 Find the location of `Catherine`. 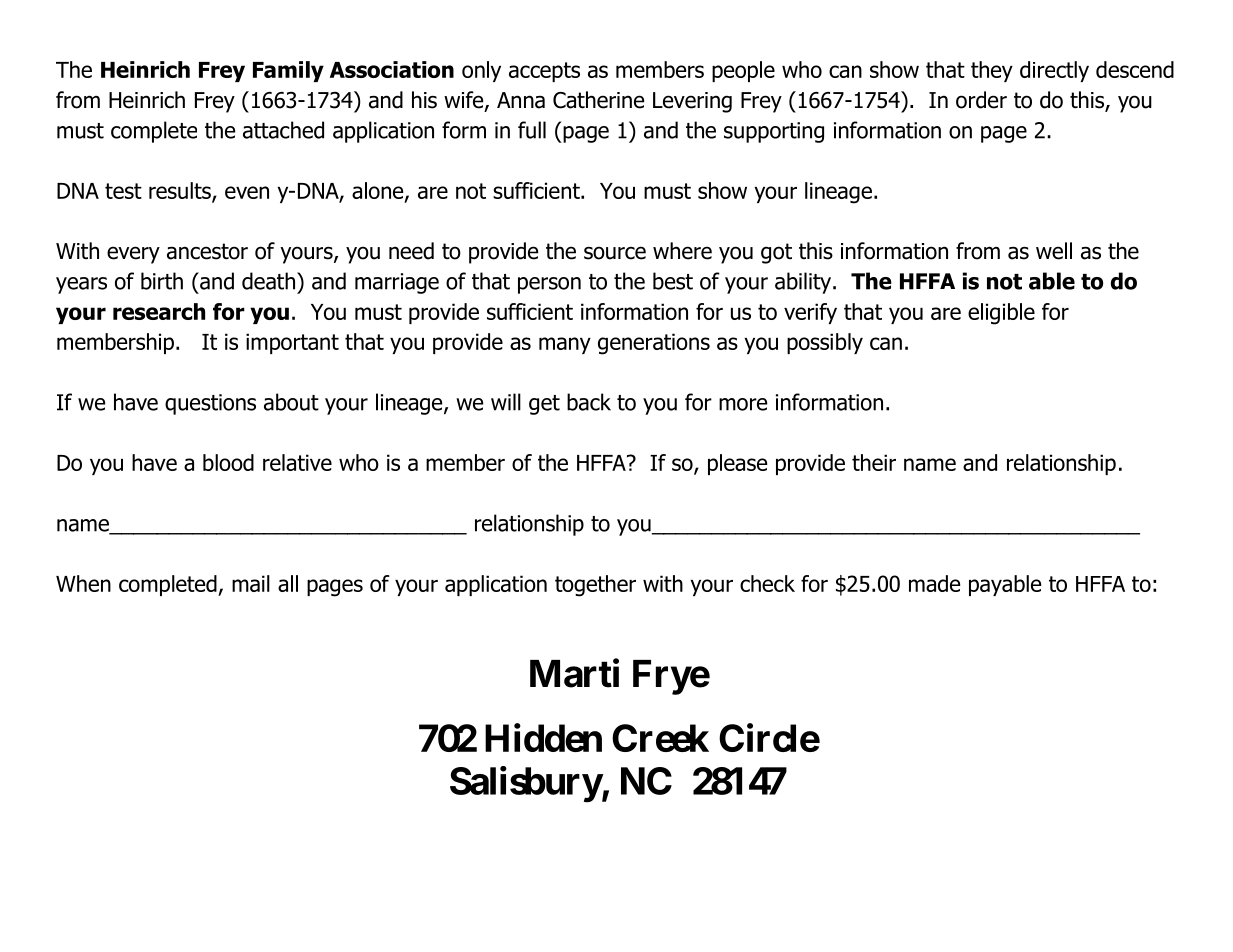

Catherine is located at coordinates (598, 100).
